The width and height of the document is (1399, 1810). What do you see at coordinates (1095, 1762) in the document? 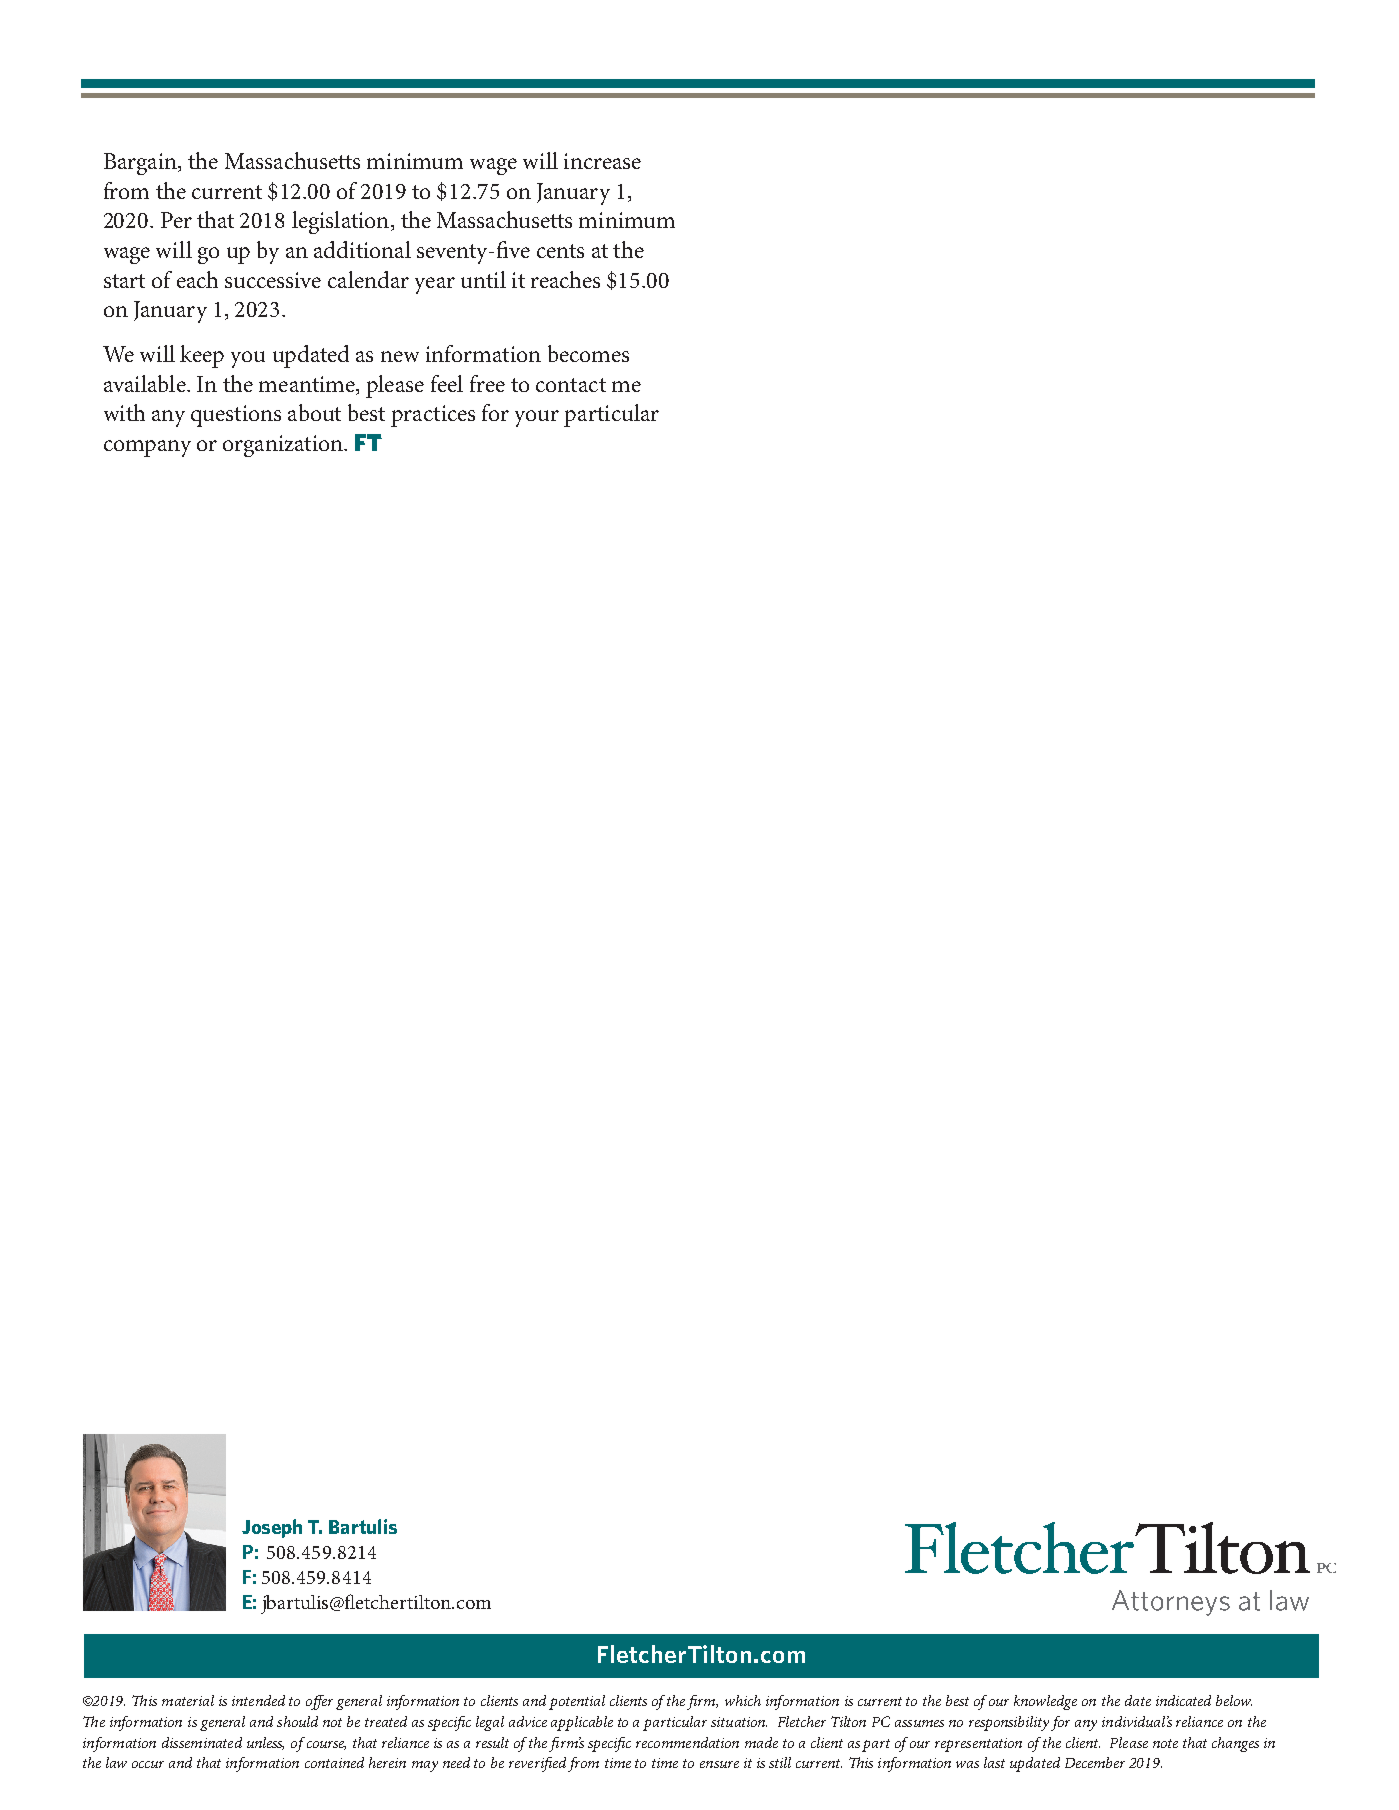
I see `December` at bounding box center [1095, 1762].
